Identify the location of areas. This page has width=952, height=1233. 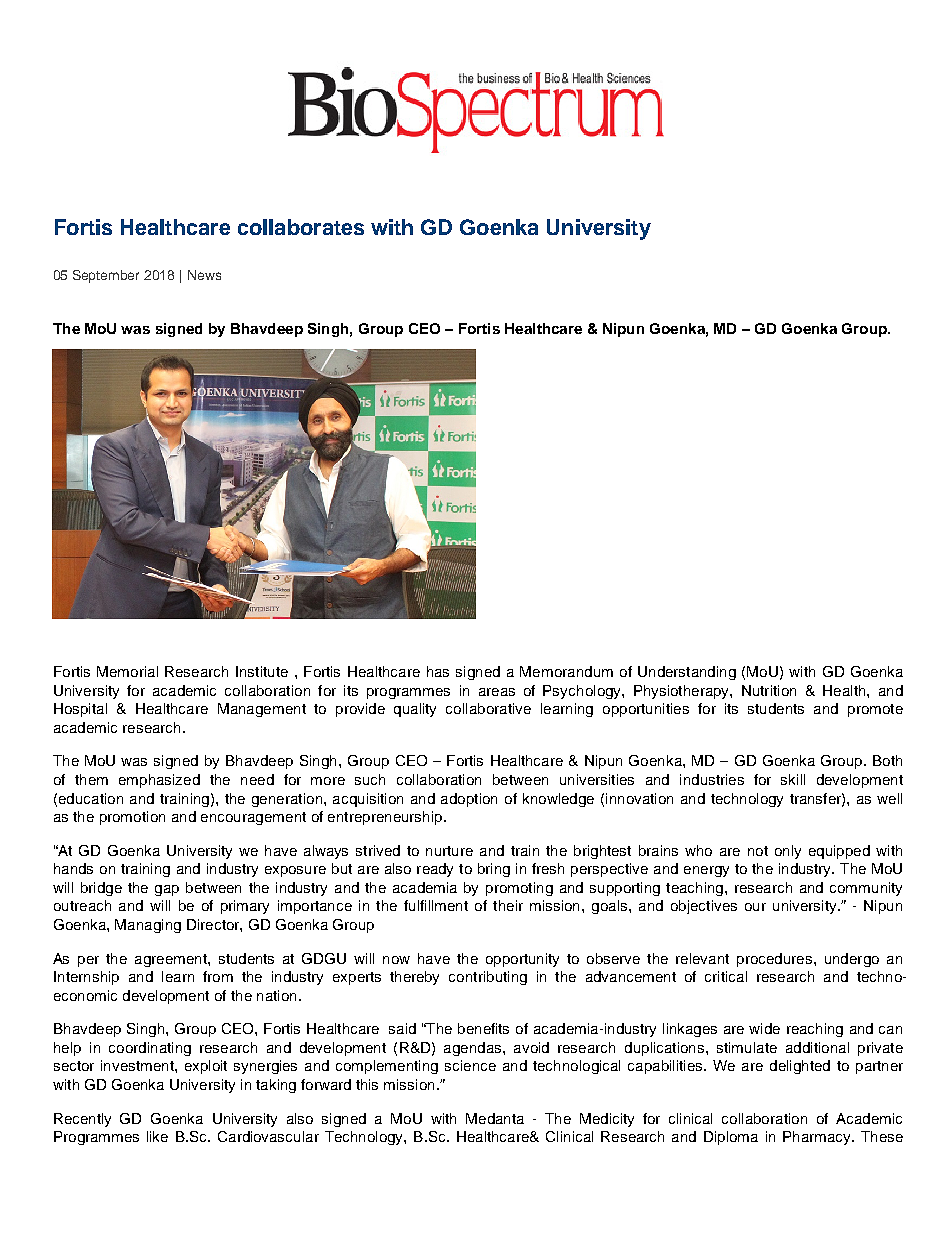
(497, 692).
